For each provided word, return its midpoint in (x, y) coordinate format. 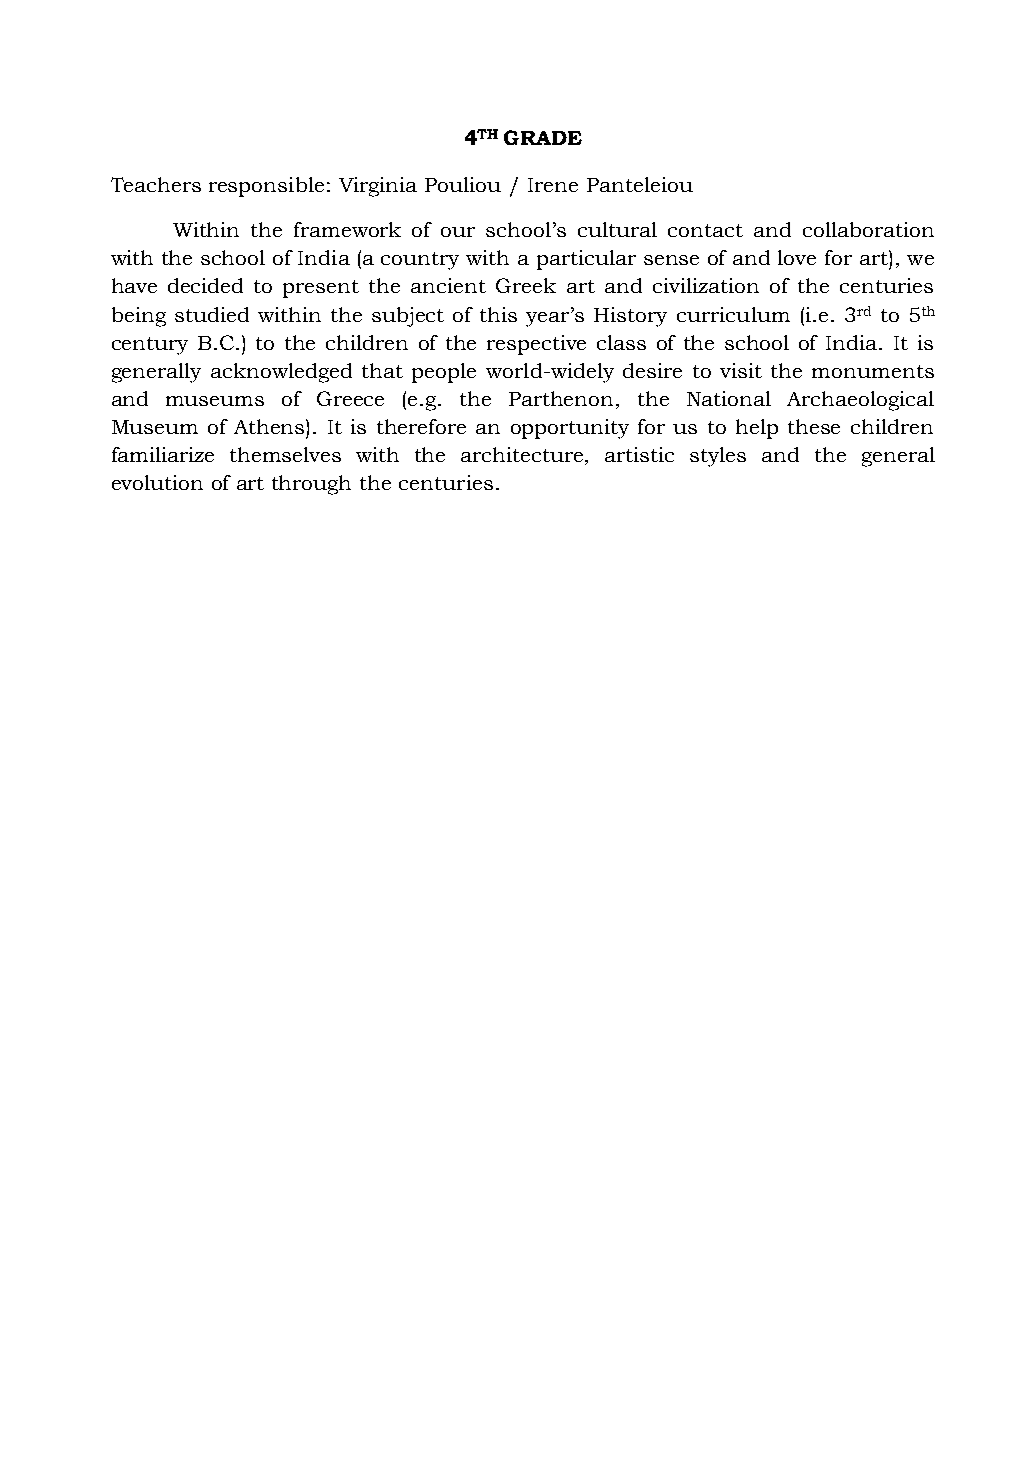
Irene (553, 185)
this (498, 314)
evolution (157, 482)
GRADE (543, 137)
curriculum (733, 314)
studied (212, 314)
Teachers (156, 184)
